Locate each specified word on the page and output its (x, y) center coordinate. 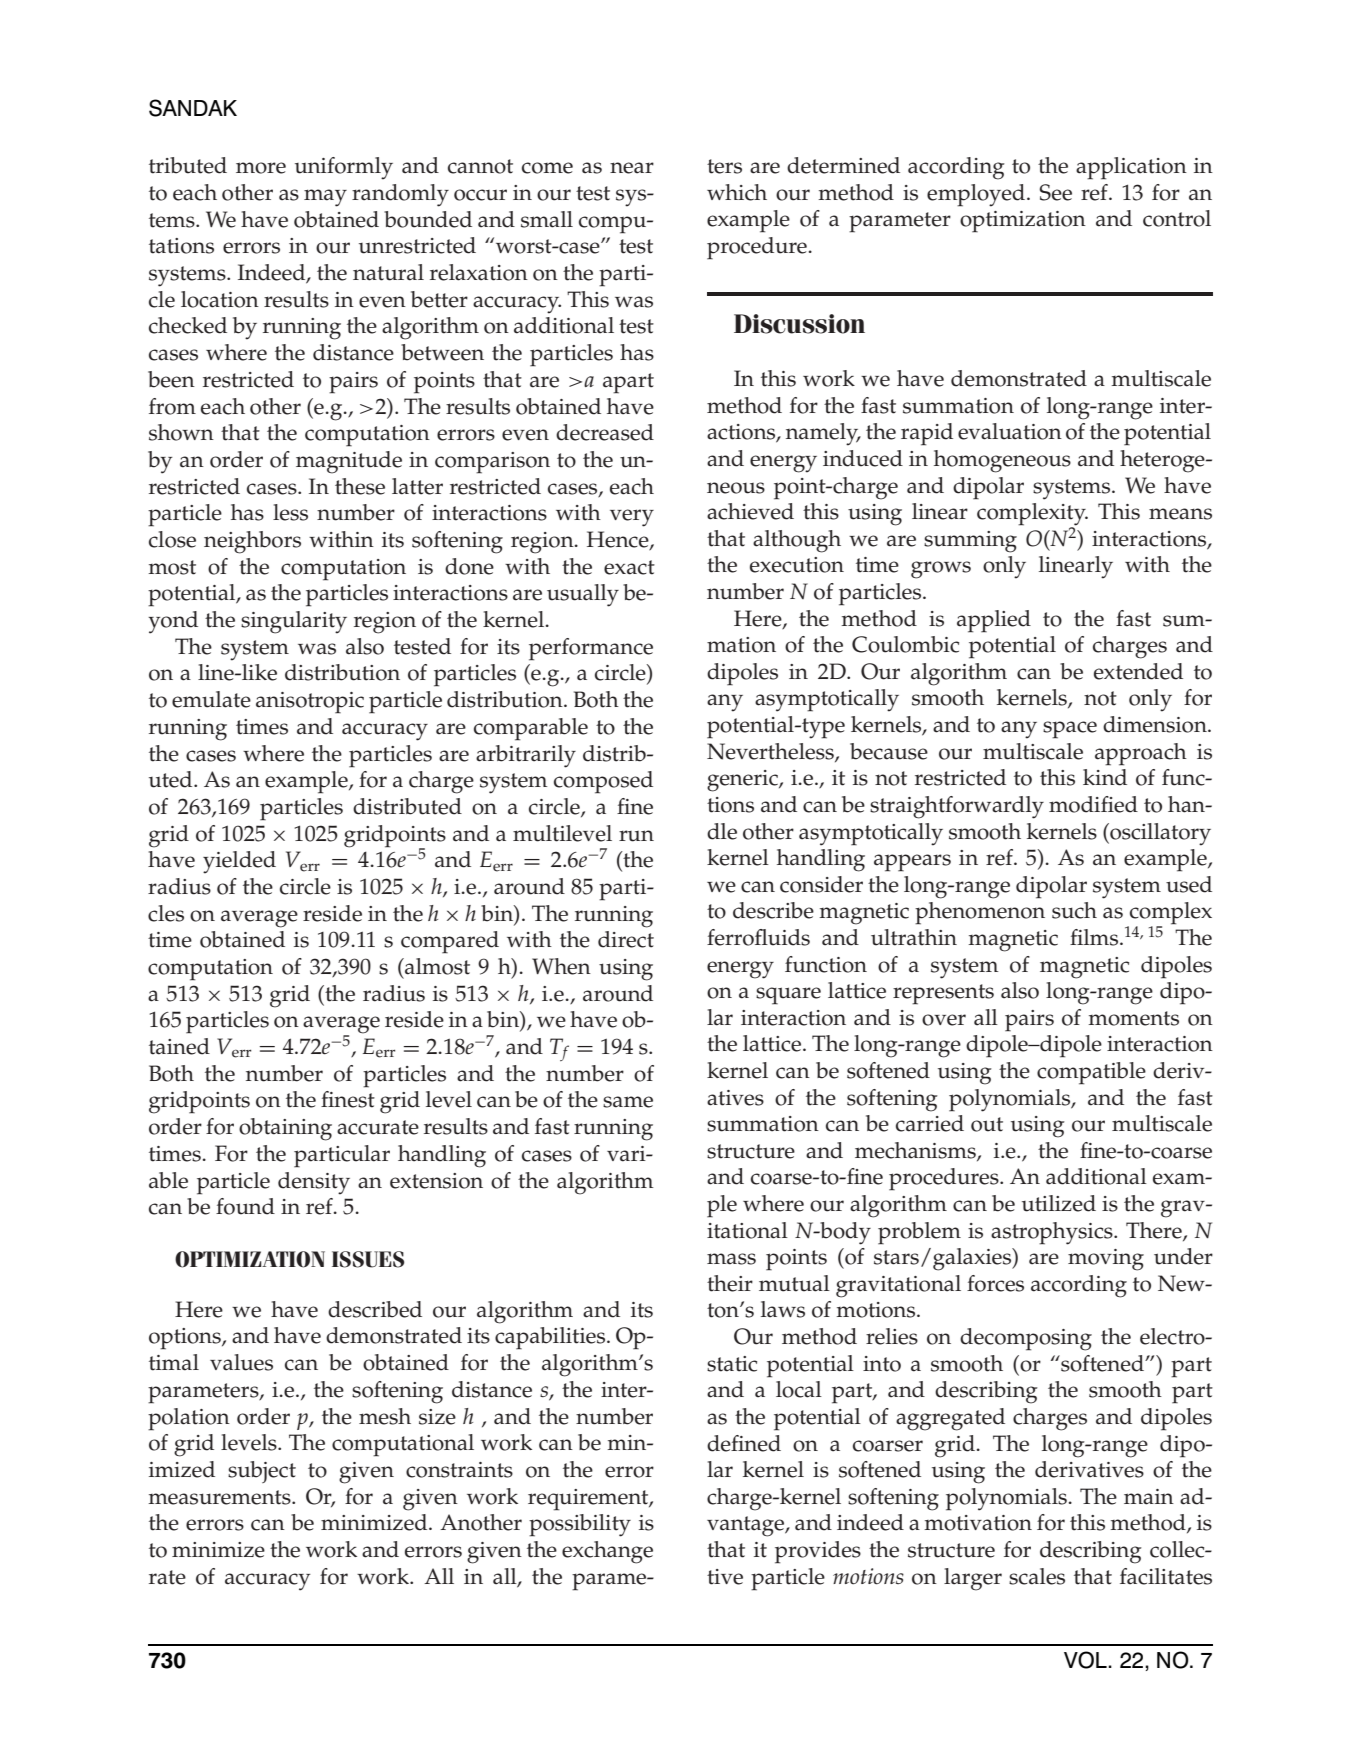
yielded (239, 862)
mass (731, 1259)
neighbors (252, 542)
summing (970, 542)
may (325, 198)
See (1055, 192)
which (737, 192)
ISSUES (368, 1259)
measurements (220, 1497)
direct (626, 939)
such (1074, 910)
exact (629, 567)
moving (1106, 1260)
